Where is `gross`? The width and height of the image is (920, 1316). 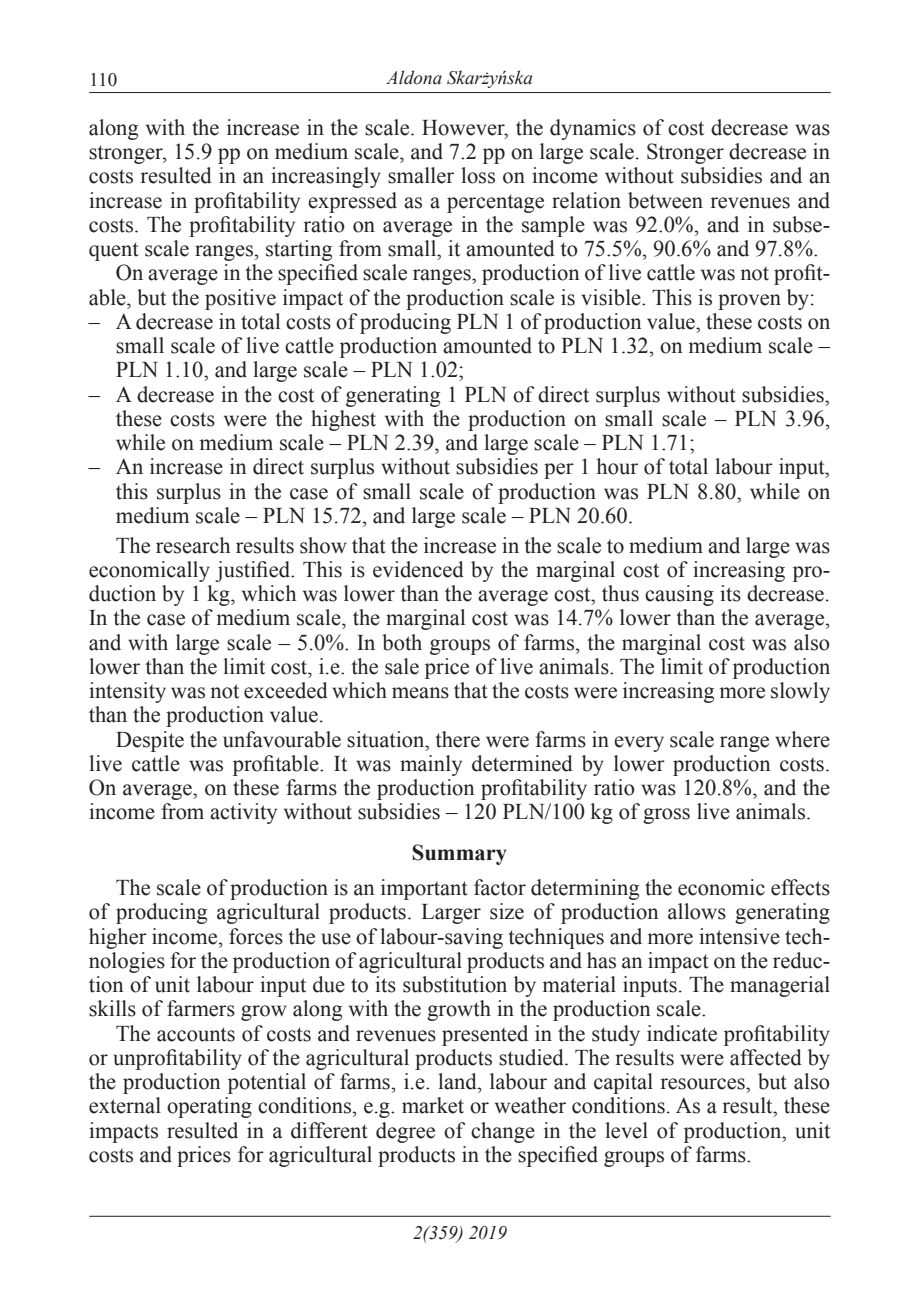
gross is located at coordinates (666, 816).
